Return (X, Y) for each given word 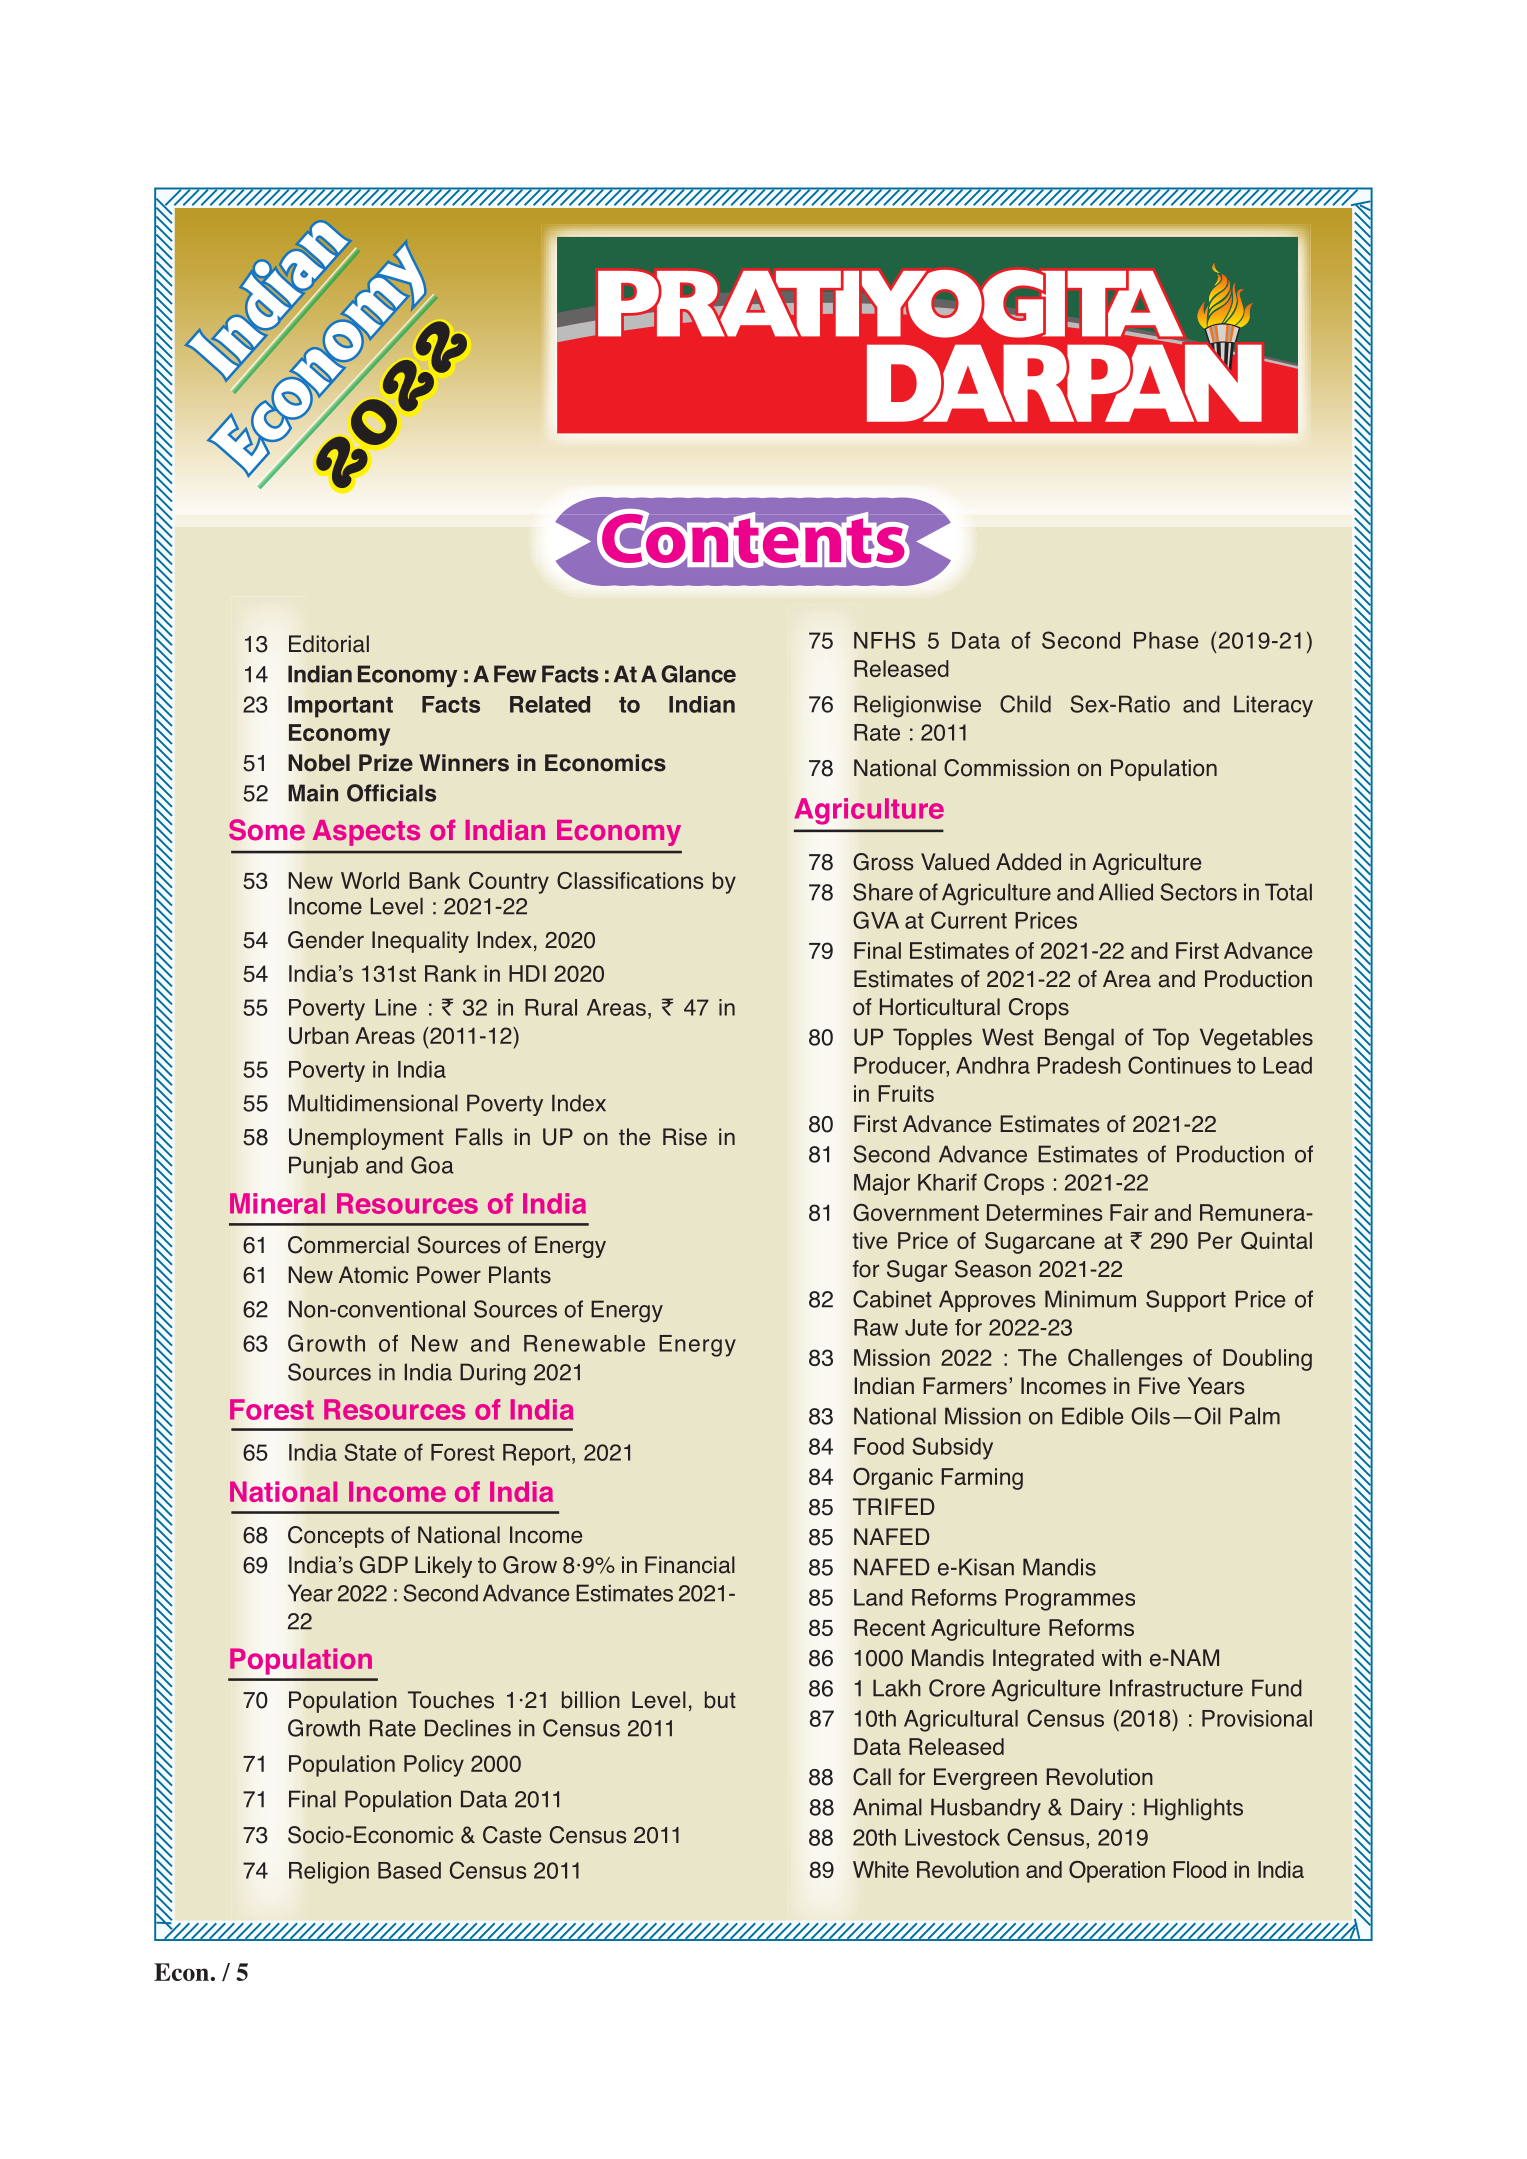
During (492, 1374)
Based (409, 1870)
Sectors (1198, 892)
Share (883, 892)
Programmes (1070, 1600)
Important (340, 707)
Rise (685, 1137)
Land (878, 1597)
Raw (876, 1327)
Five (1159, 1386)
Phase (1166, 640)
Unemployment (366, 1139)
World (370, 880)
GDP (384, 1565)
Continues (1179, 1065)
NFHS (884, 640)
